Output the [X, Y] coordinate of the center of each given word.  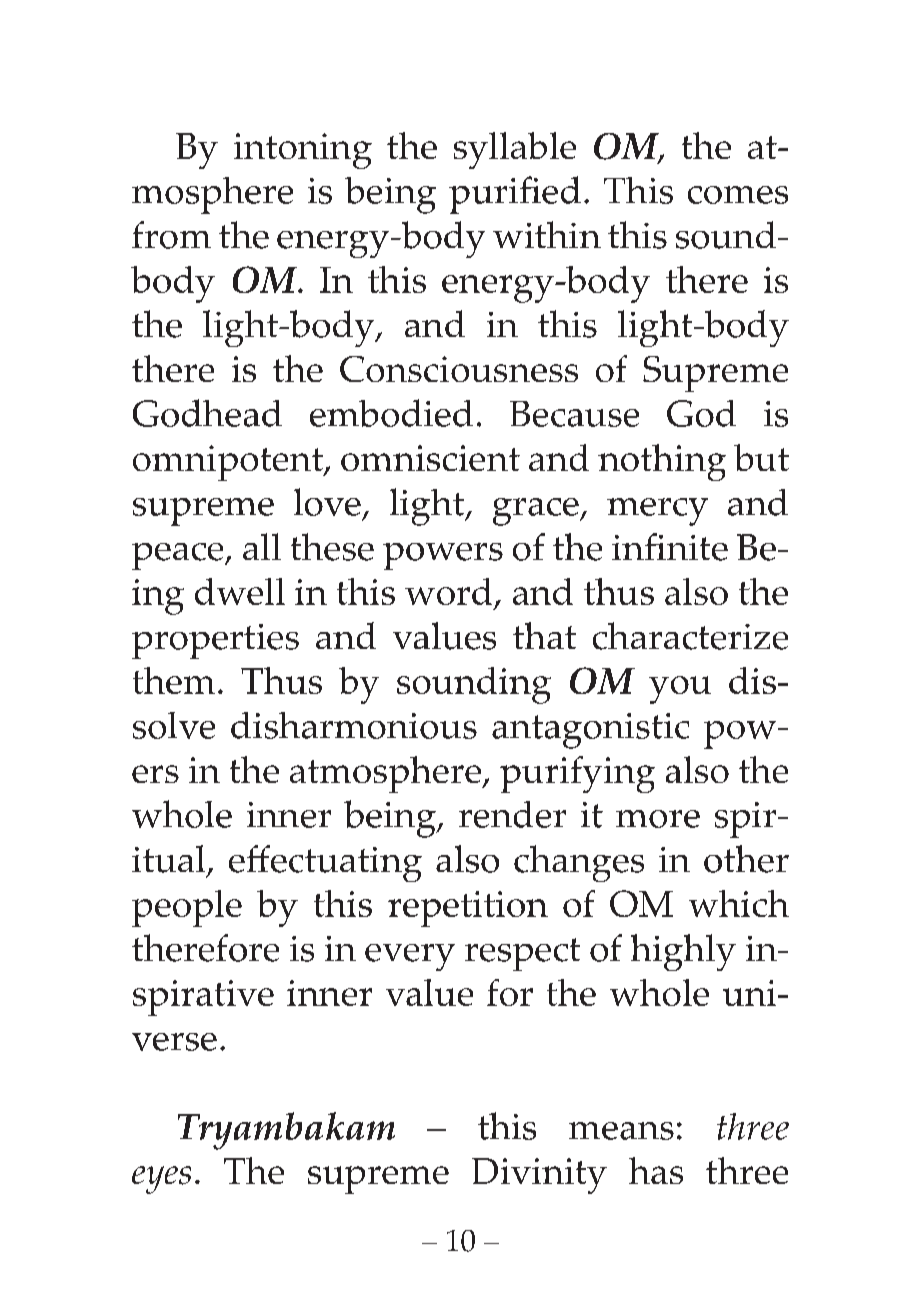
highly [683, 952]
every [410, 957]
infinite [670, 547]
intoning [303, 151]
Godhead [207, 413]
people [187, 908]
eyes [161, 1180]
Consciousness [459, 369]
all [262, 546]
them [174, 680]
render [512, 814]
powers [443, 556]
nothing [662, 462]
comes [738, 195]
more [658, 819]
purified [515, 195]
